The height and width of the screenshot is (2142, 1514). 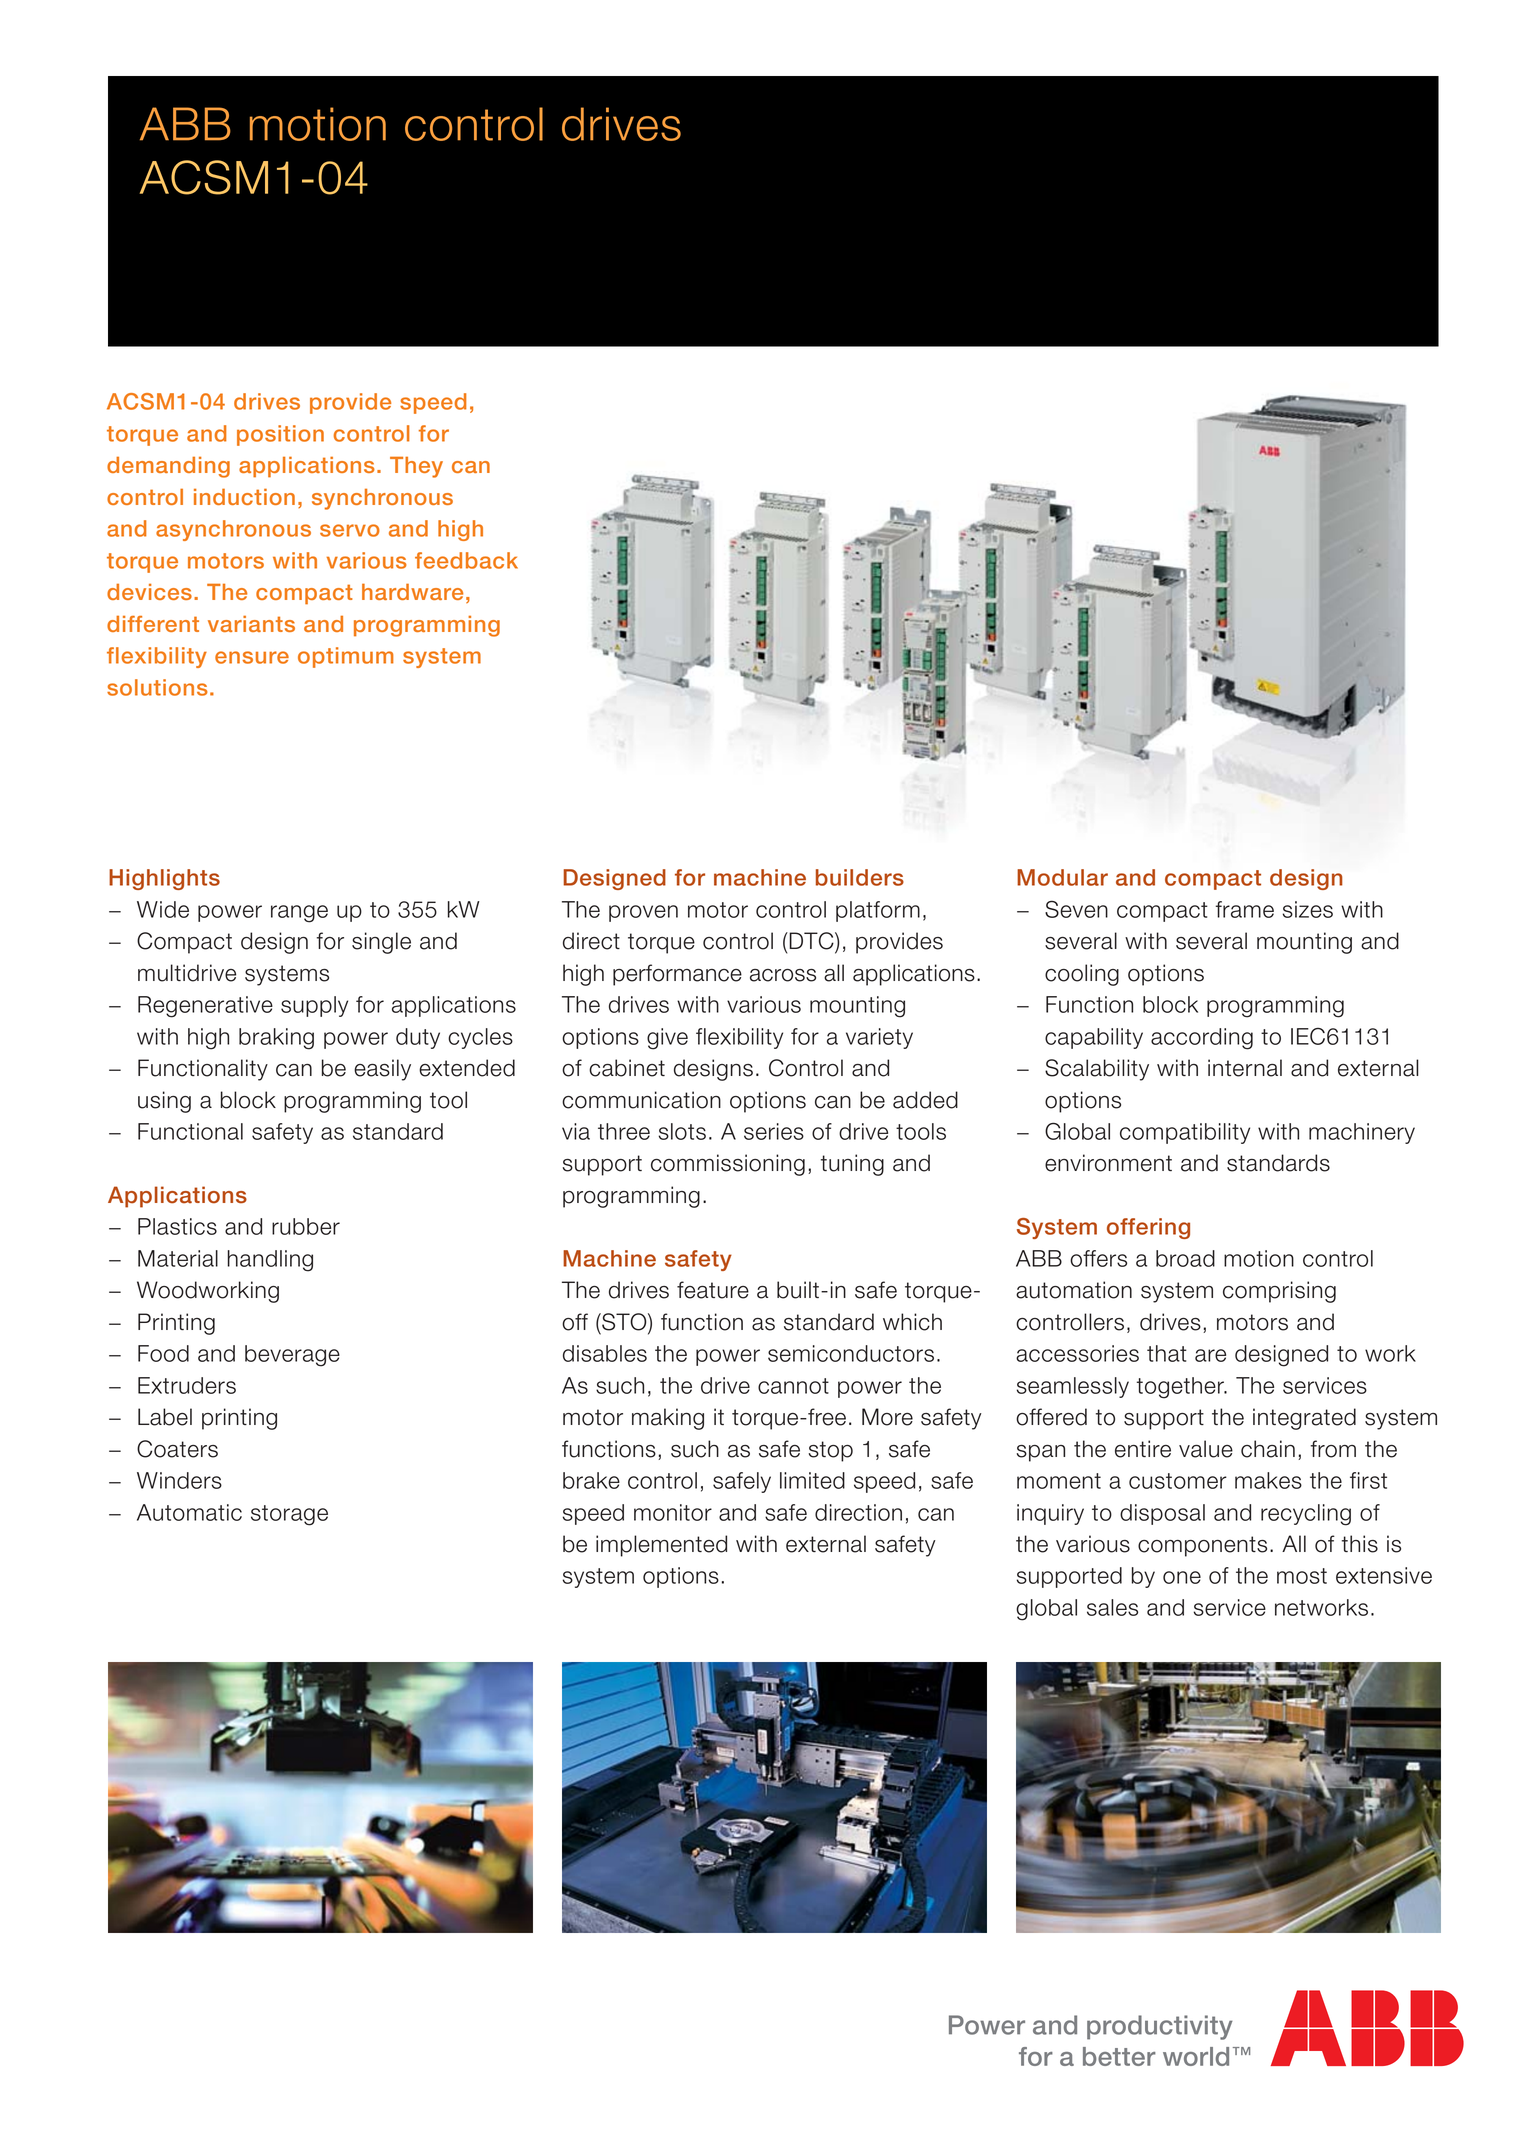 I want to click on range, so click(x=299, y=914).
